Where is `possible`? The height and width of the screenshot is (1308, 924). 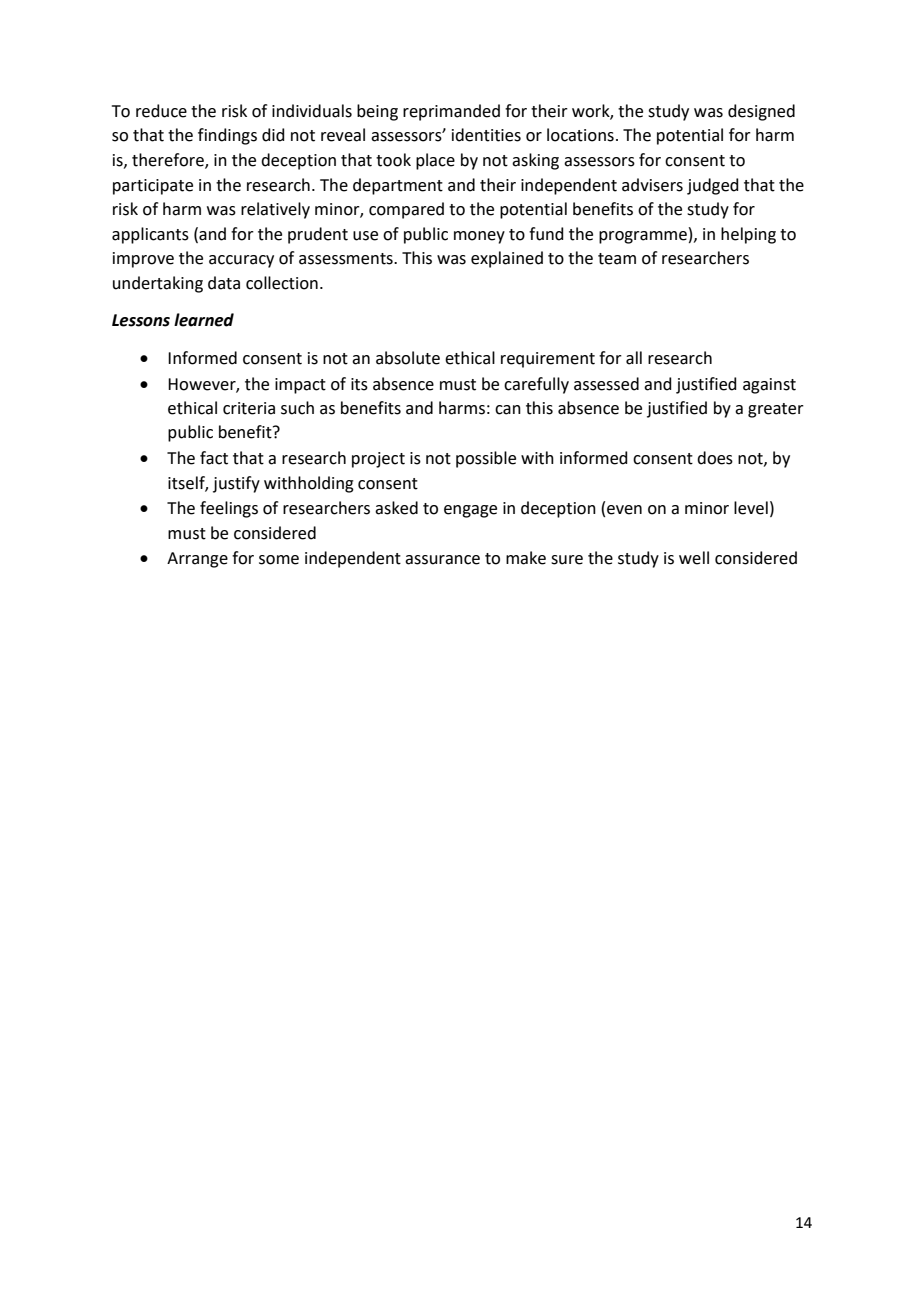 possible is located at coordinates (486, 459).
